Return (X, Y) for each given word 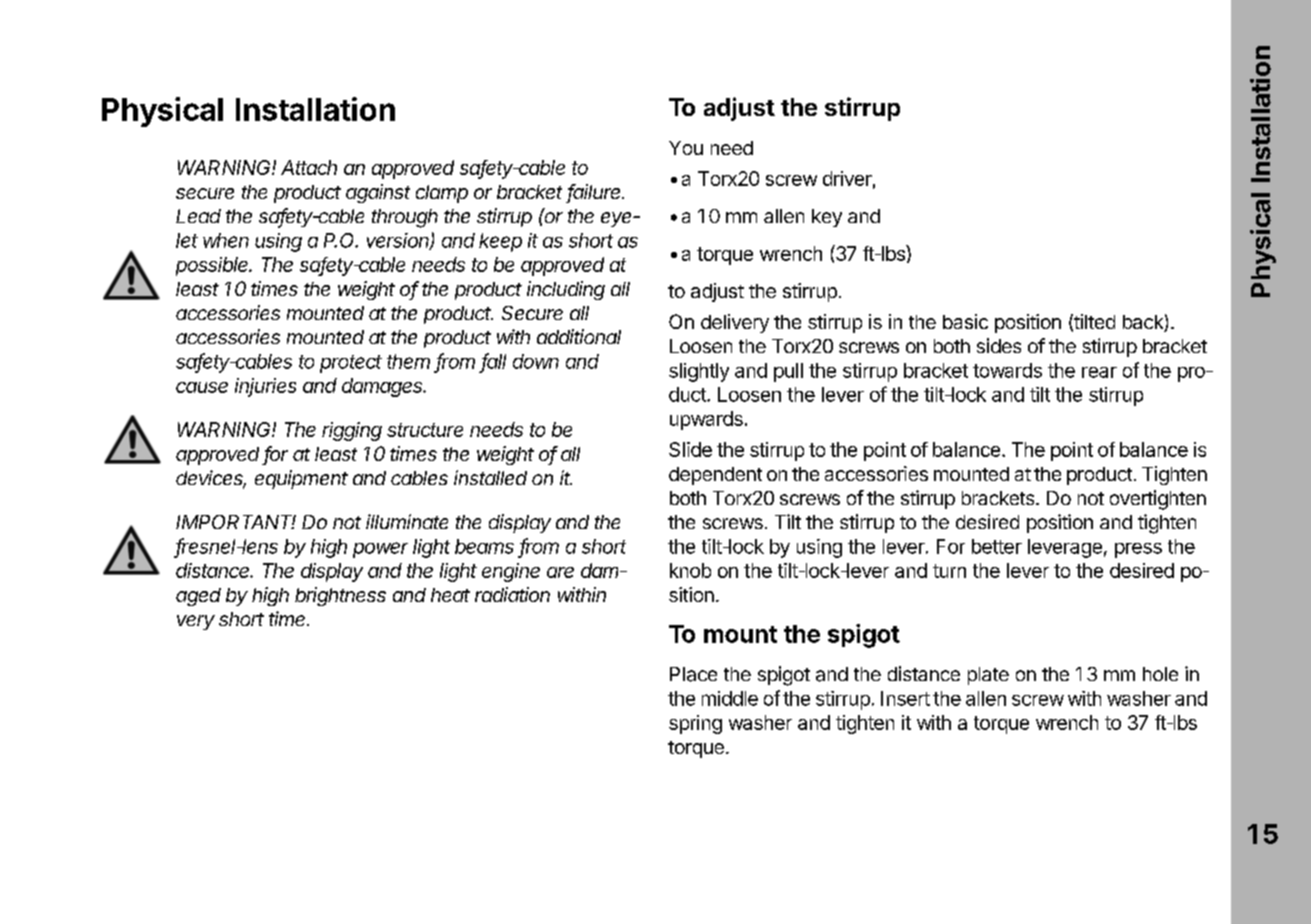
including (566, 290)
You (686, 148)
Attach (309, 167)
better (997, 546)
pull (788, 372)
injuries (265, 387)
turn (949, 571)
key (827, 218)
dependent (715, 476)
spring (695, 724)
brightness (340, 596)
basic (965, 321)
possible (213, 266)
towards (1007, 370)
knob (690, 570)
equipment (301, 479)
